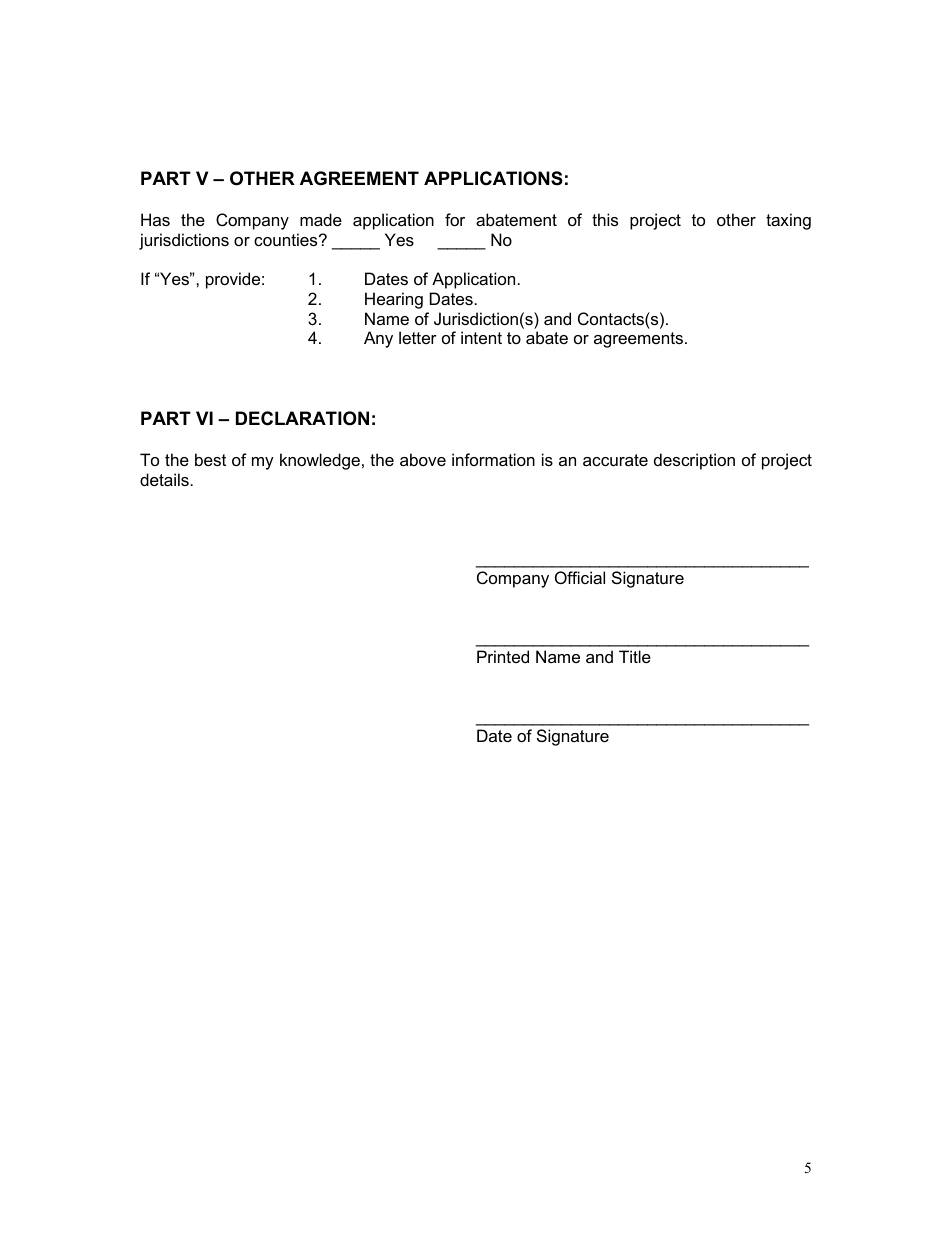 Image resolution: width=952 pixels, height=1233 pixels. I want to click on intent, so click(481, 337).
